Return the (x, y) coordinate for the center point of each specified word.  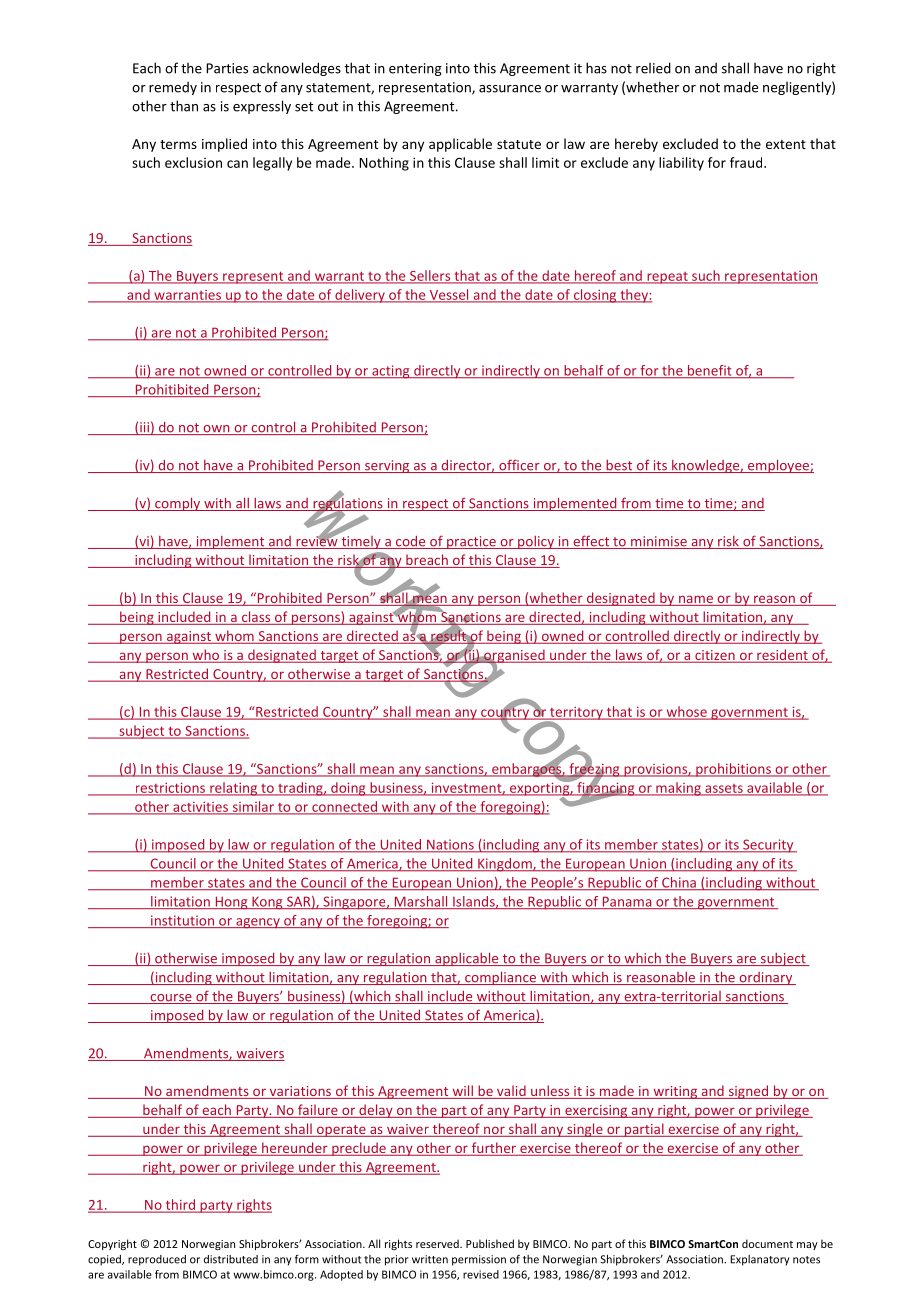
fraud (747, 162)
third (180, 1205)
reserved (438, 1243)
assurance (510, 89)
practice (471, 542)
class (256, 618)
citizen (715, 656)
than (184, 106)
